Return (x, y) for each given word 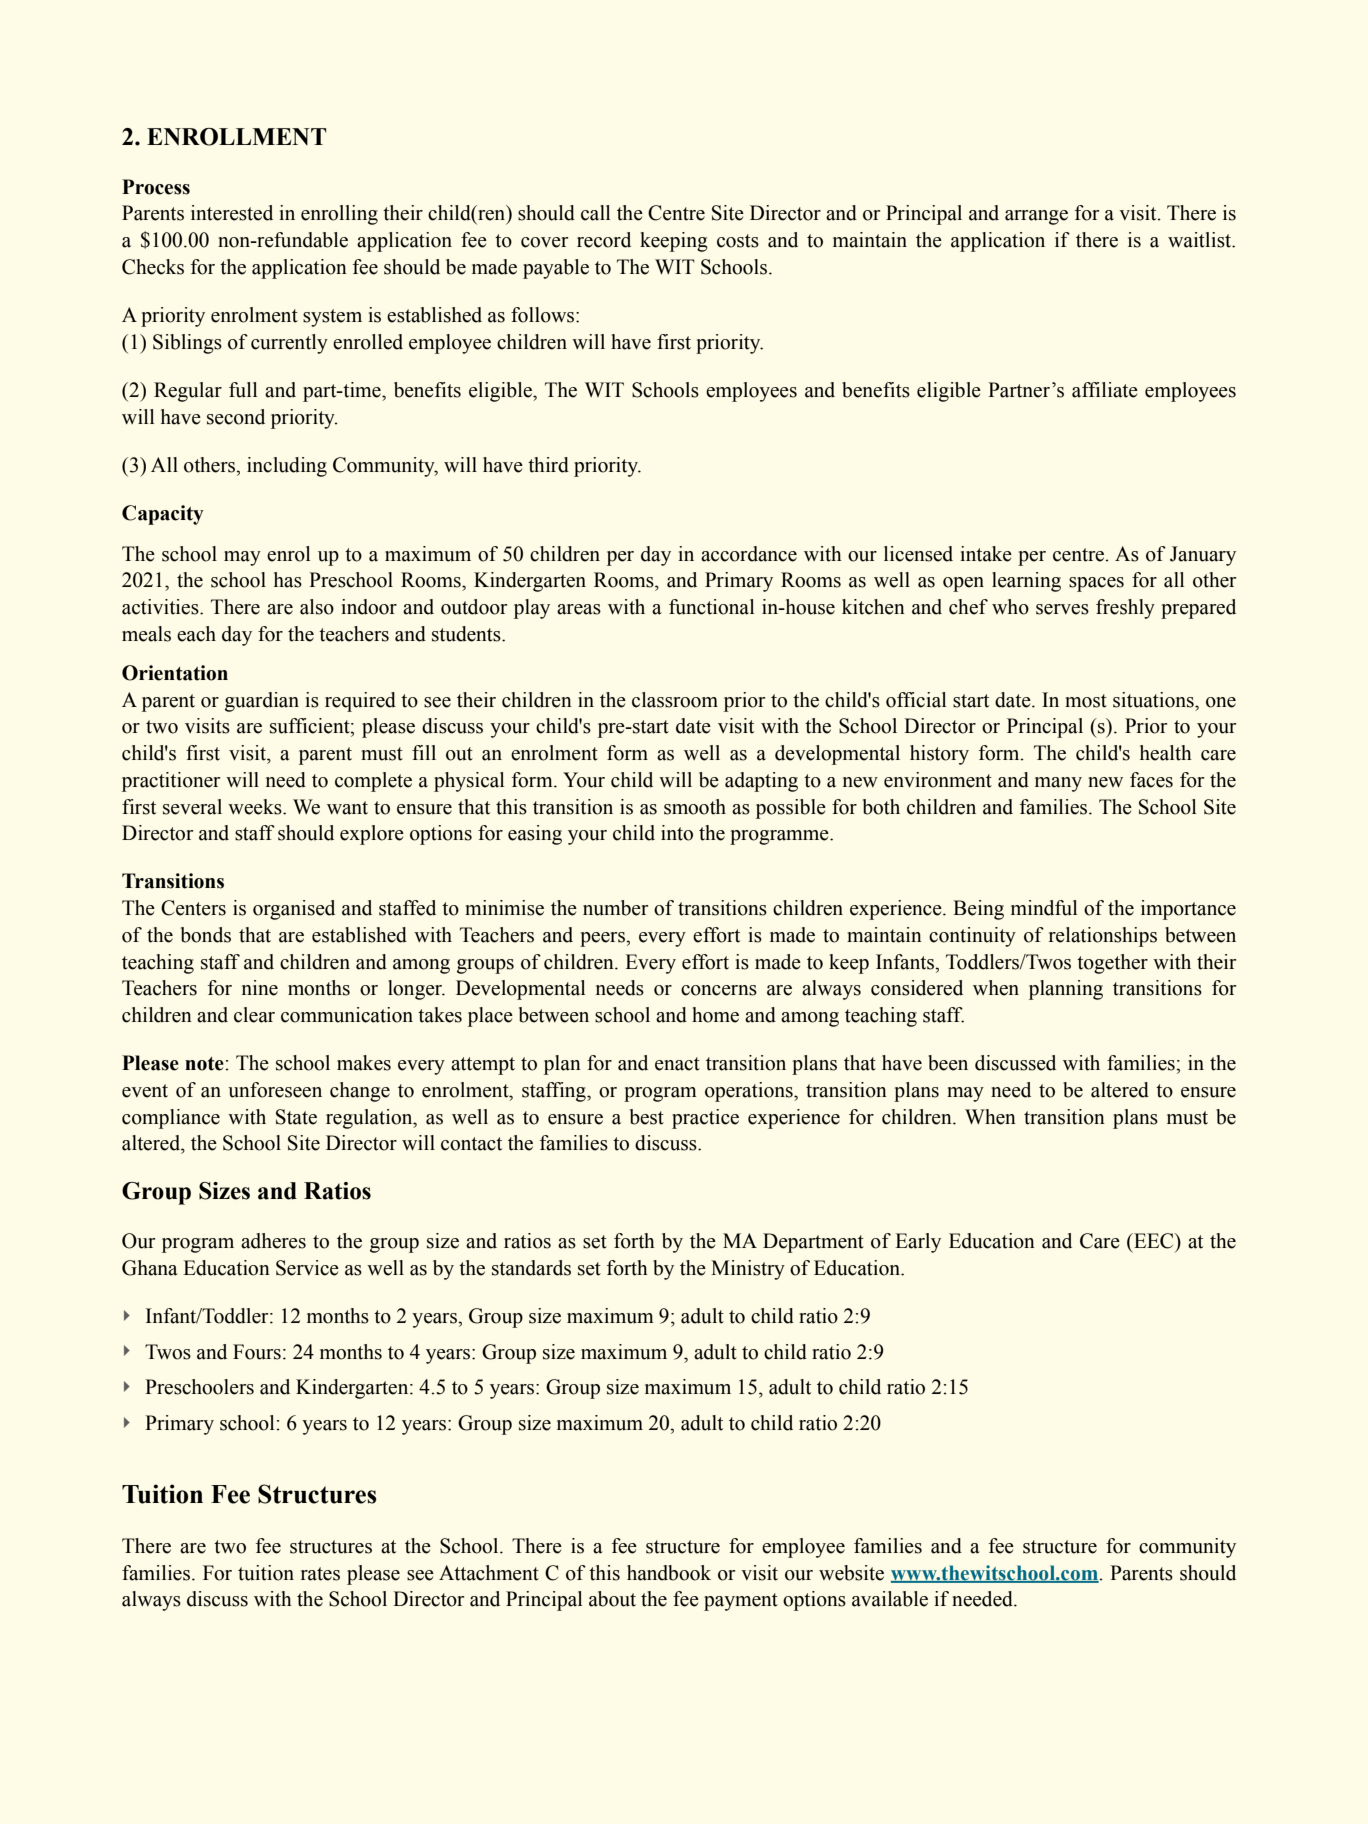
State (296, 1117)
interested (232, 213)
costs (738, 241)
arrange (1036, 217)
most (1086, 701)
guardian (262, 702)
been (948, 1063)
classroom (675, 700)
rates (320, 1574)
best (647, 1117)
